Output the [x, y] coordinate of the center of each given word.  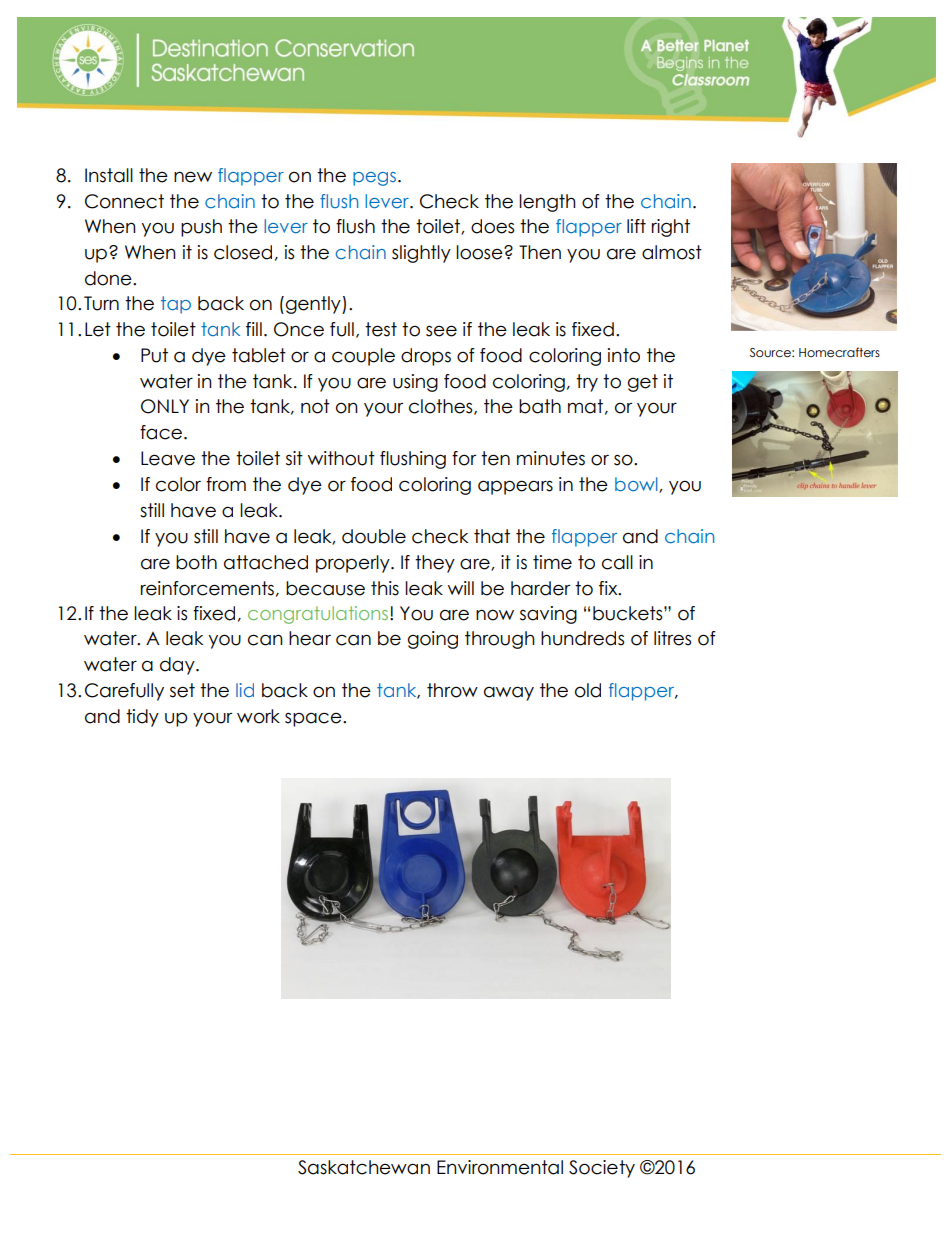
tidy [142, 718]
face [161, 432]
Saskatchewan [364, 1167]
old [588, 690]
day [178, 666]
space [314, 719]
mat [585, 406]
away [509, 693]
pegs [374, 179]
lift [636, 226]
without [341, 458]
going [433, 640]
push [201, 228]
